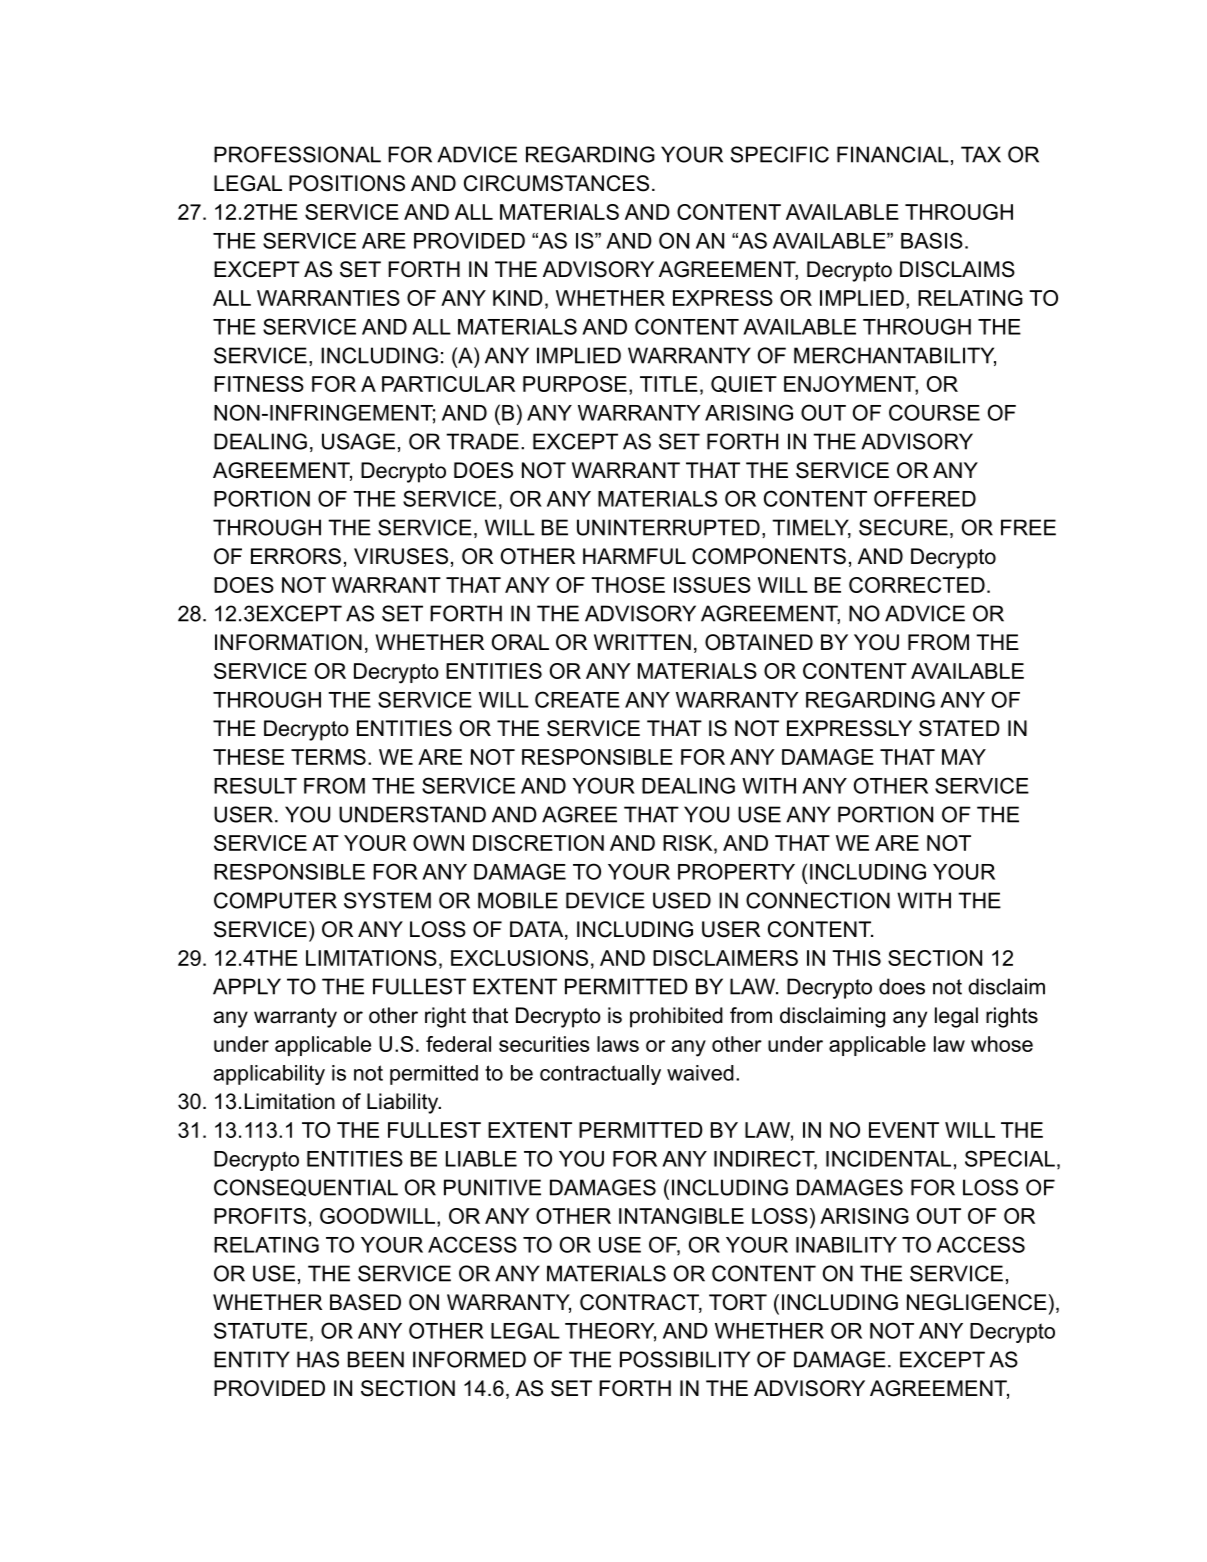  What do you see at coordinates (577, 699) in the document?
I see `CREATE` at bounding box center [577, 699].
